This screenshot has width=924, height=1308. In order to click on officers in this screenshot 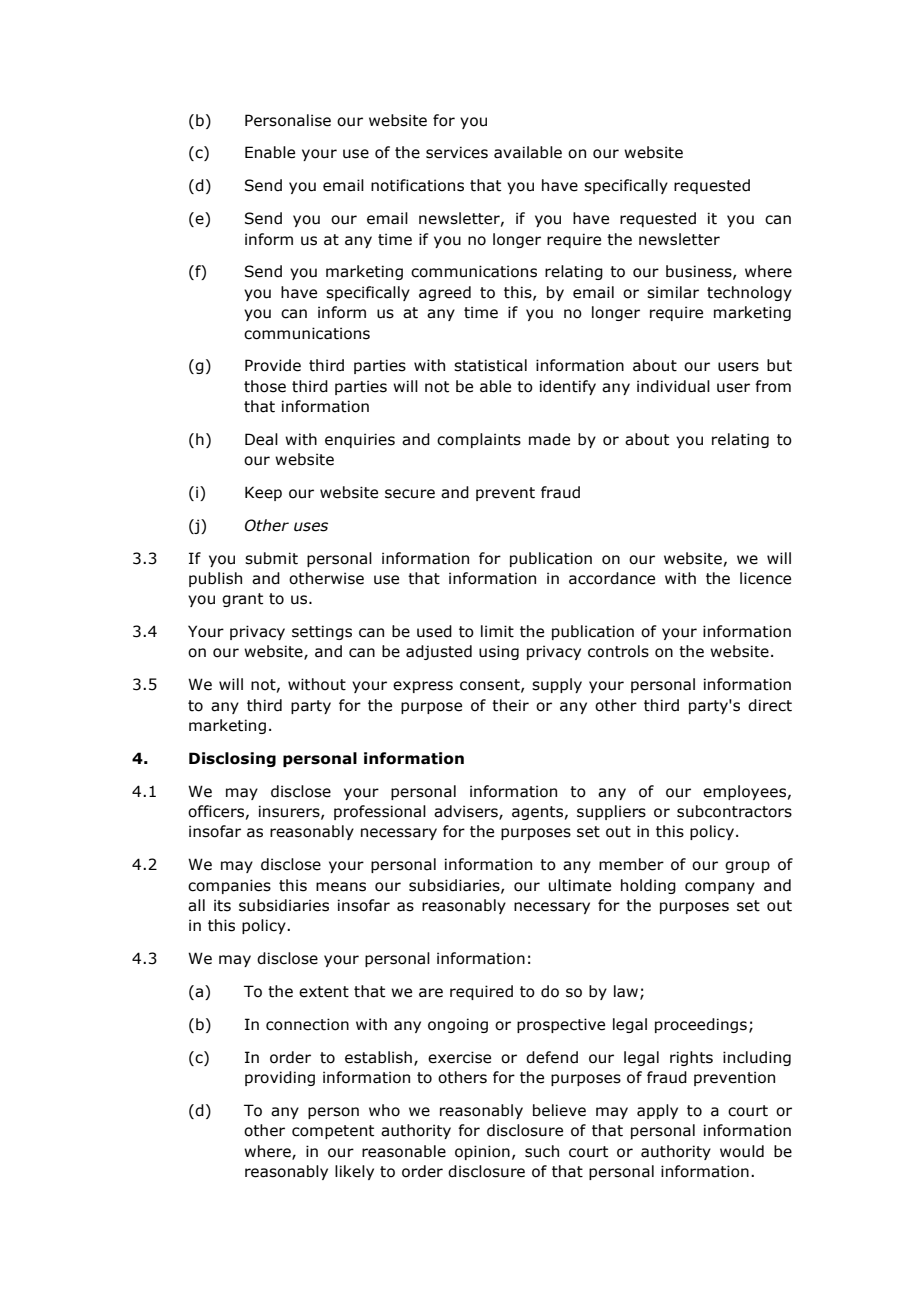, I will do `click(216, 811)`.
